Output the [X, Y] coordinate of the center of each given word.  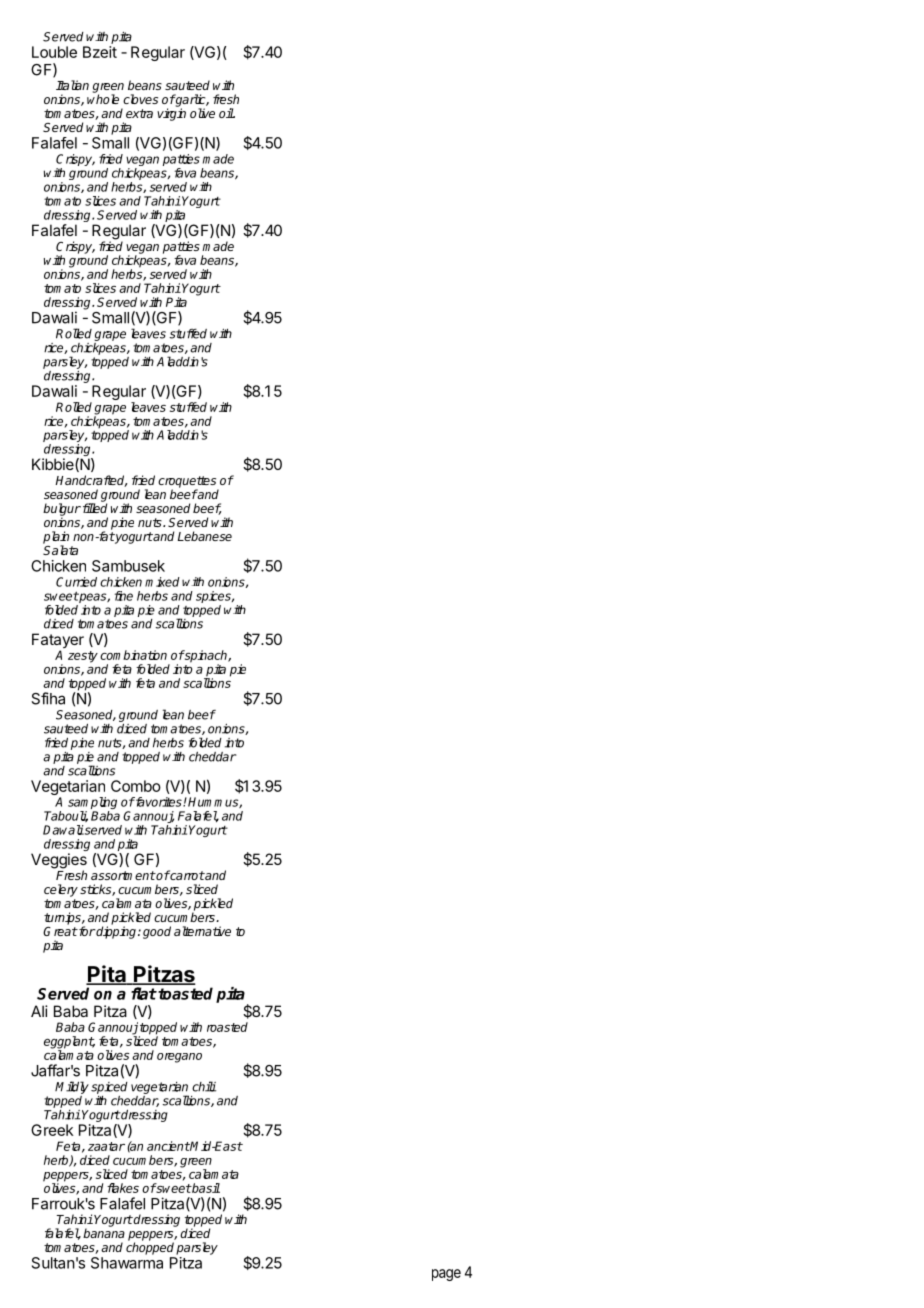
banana [104, 1233]
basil [205, 1188]
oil [227, 113]
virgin [171, 114]
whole [103, 99]
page [446, 1275]
